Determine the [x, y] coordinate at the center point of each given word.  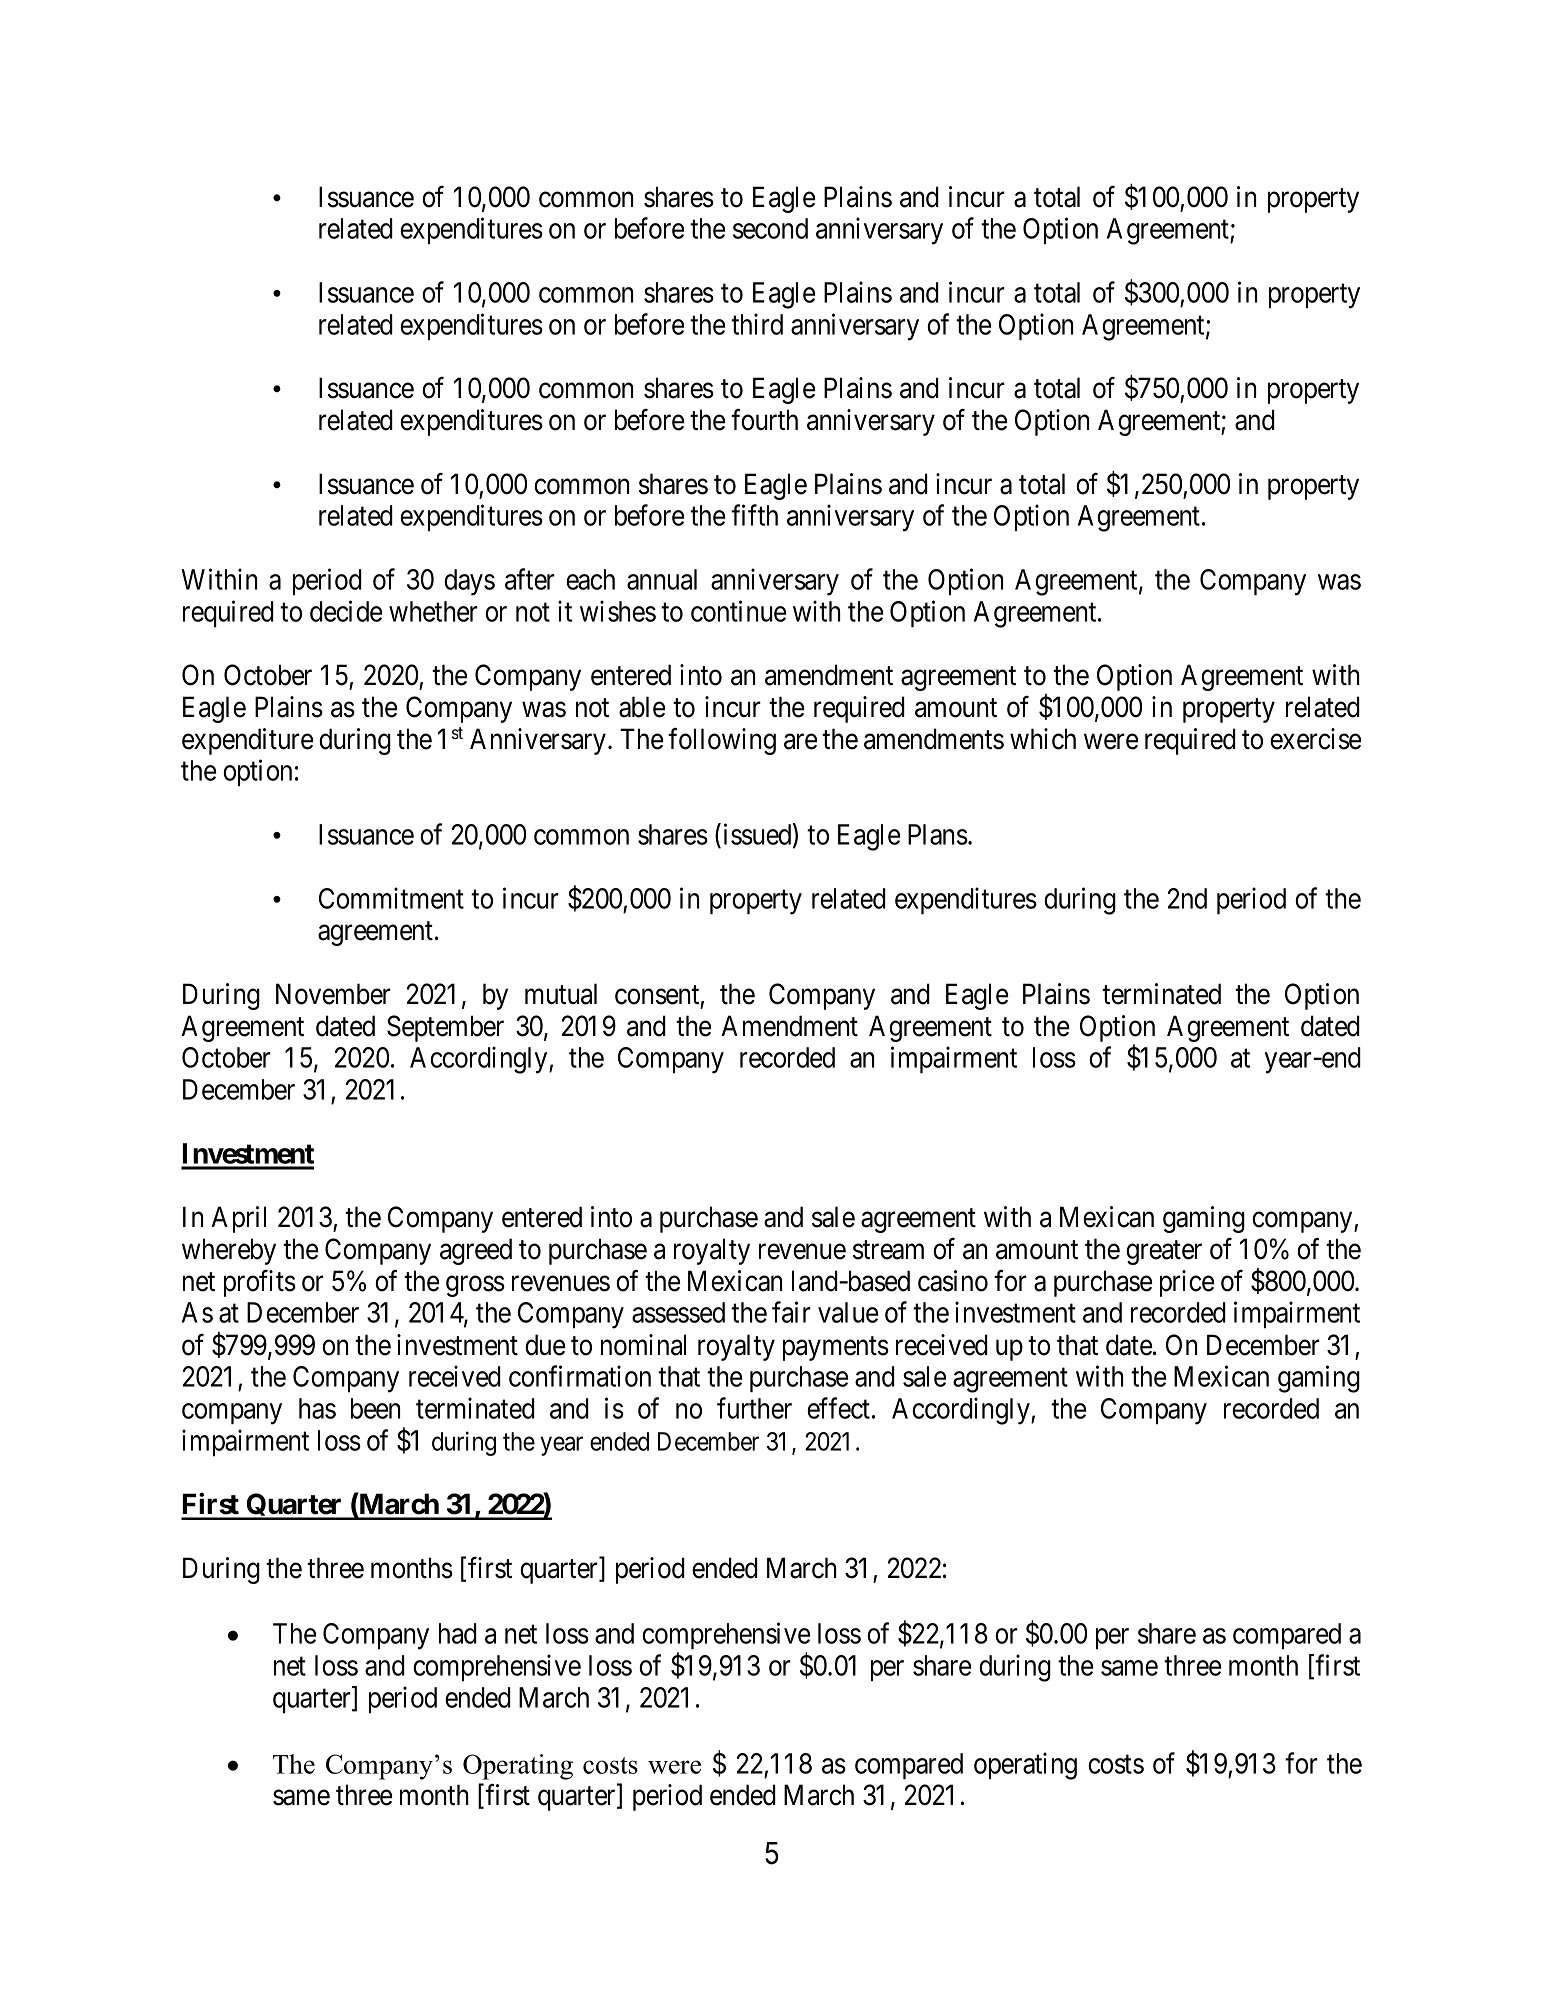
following [722, 741]
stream [888, 1250]
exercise [1316, 739]
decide [346, 611]
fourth [764, 420]
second [770, 228]
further [754, 1408]
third [757, 324]
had [458, 1633]
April [238, 1219]
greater [1164, 1253]
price [1187, 1283]
